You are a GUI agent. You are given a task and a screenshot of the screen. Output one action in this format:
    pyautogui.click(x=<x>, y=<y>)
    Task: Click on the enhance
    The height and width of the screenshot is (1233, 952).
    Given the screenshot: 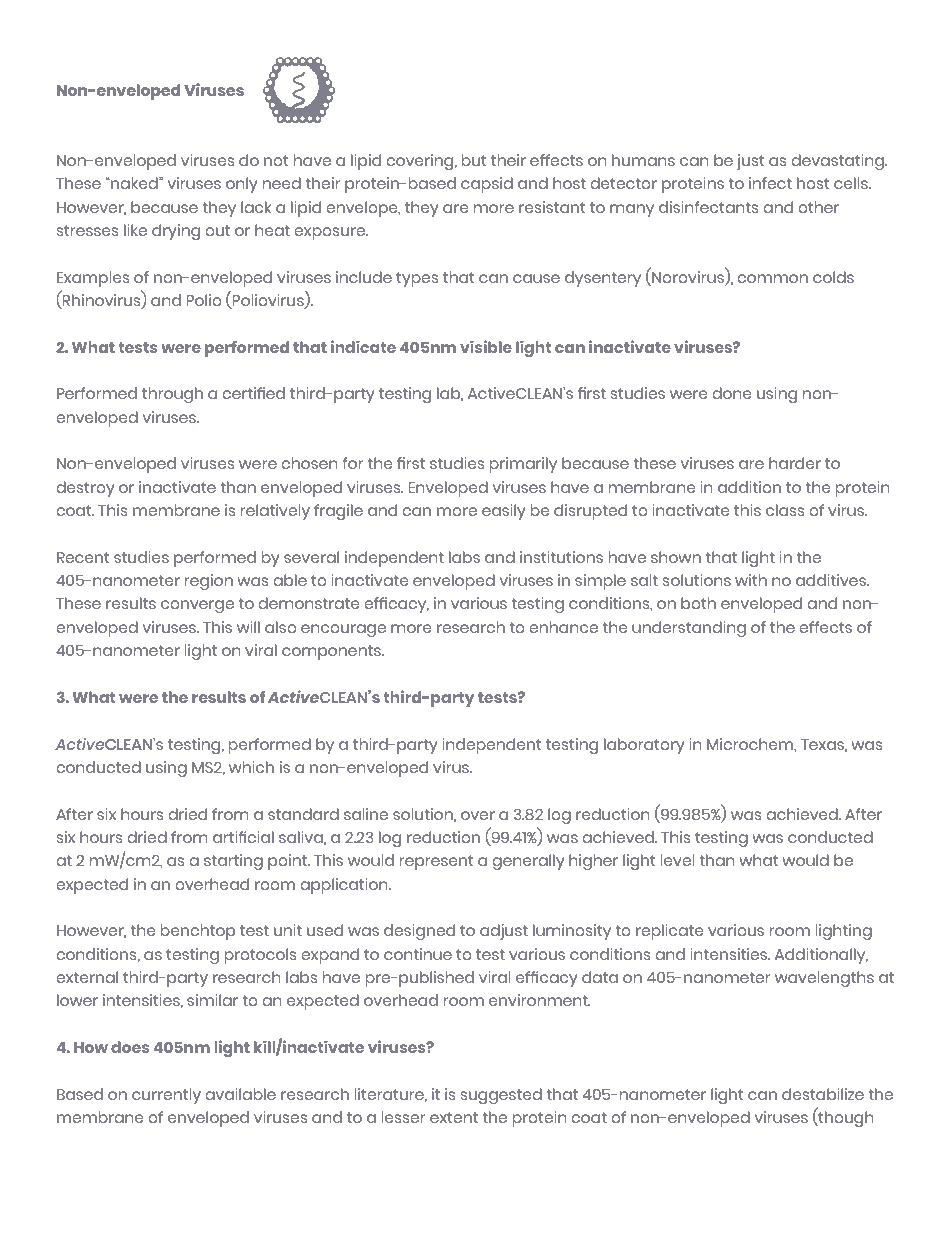 What is the action you would take?
    pyautogui.click(x=563, y=627)
